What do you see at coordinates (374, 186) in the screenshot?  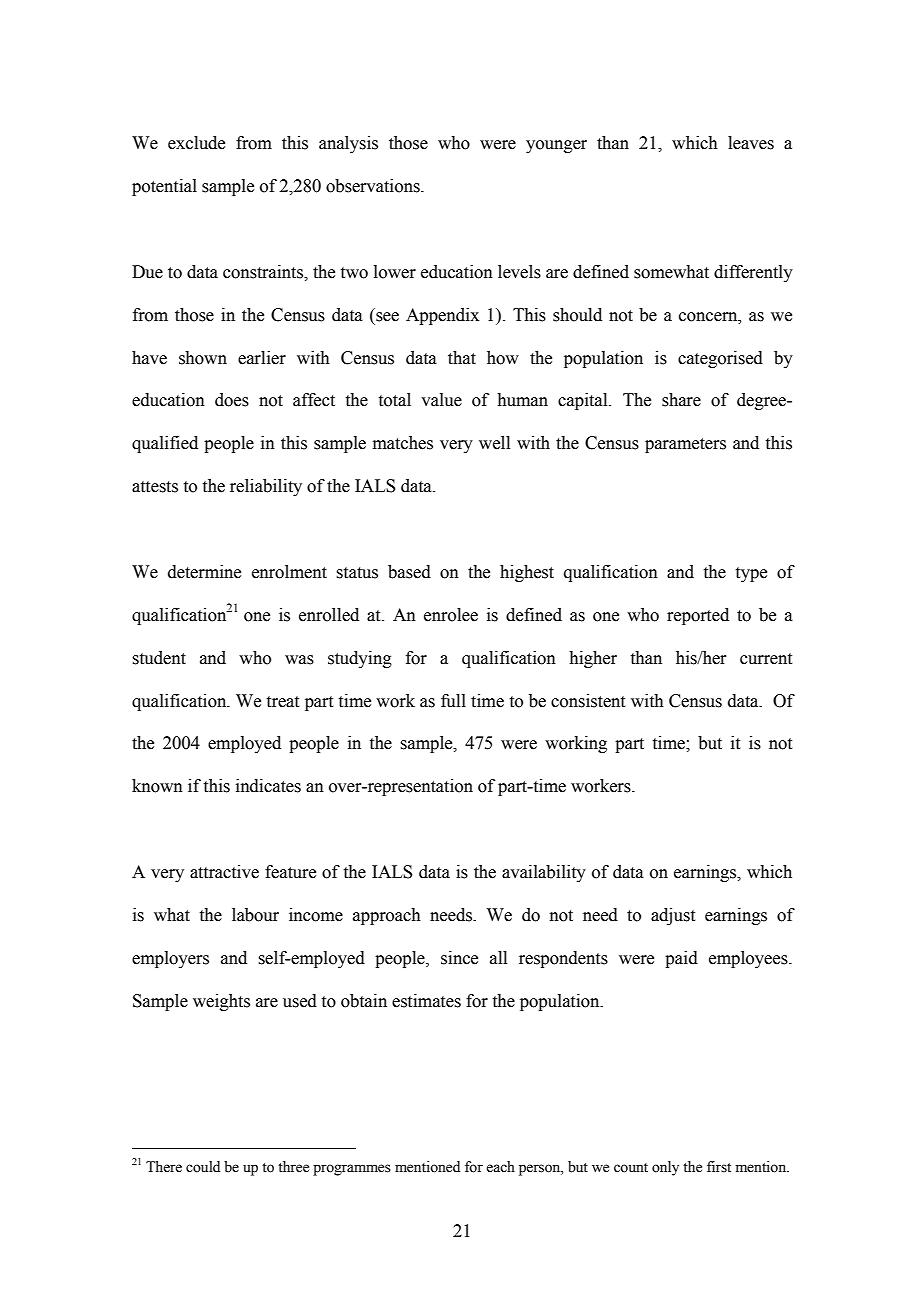 I see `observations` at bounding box center [374, 186].
